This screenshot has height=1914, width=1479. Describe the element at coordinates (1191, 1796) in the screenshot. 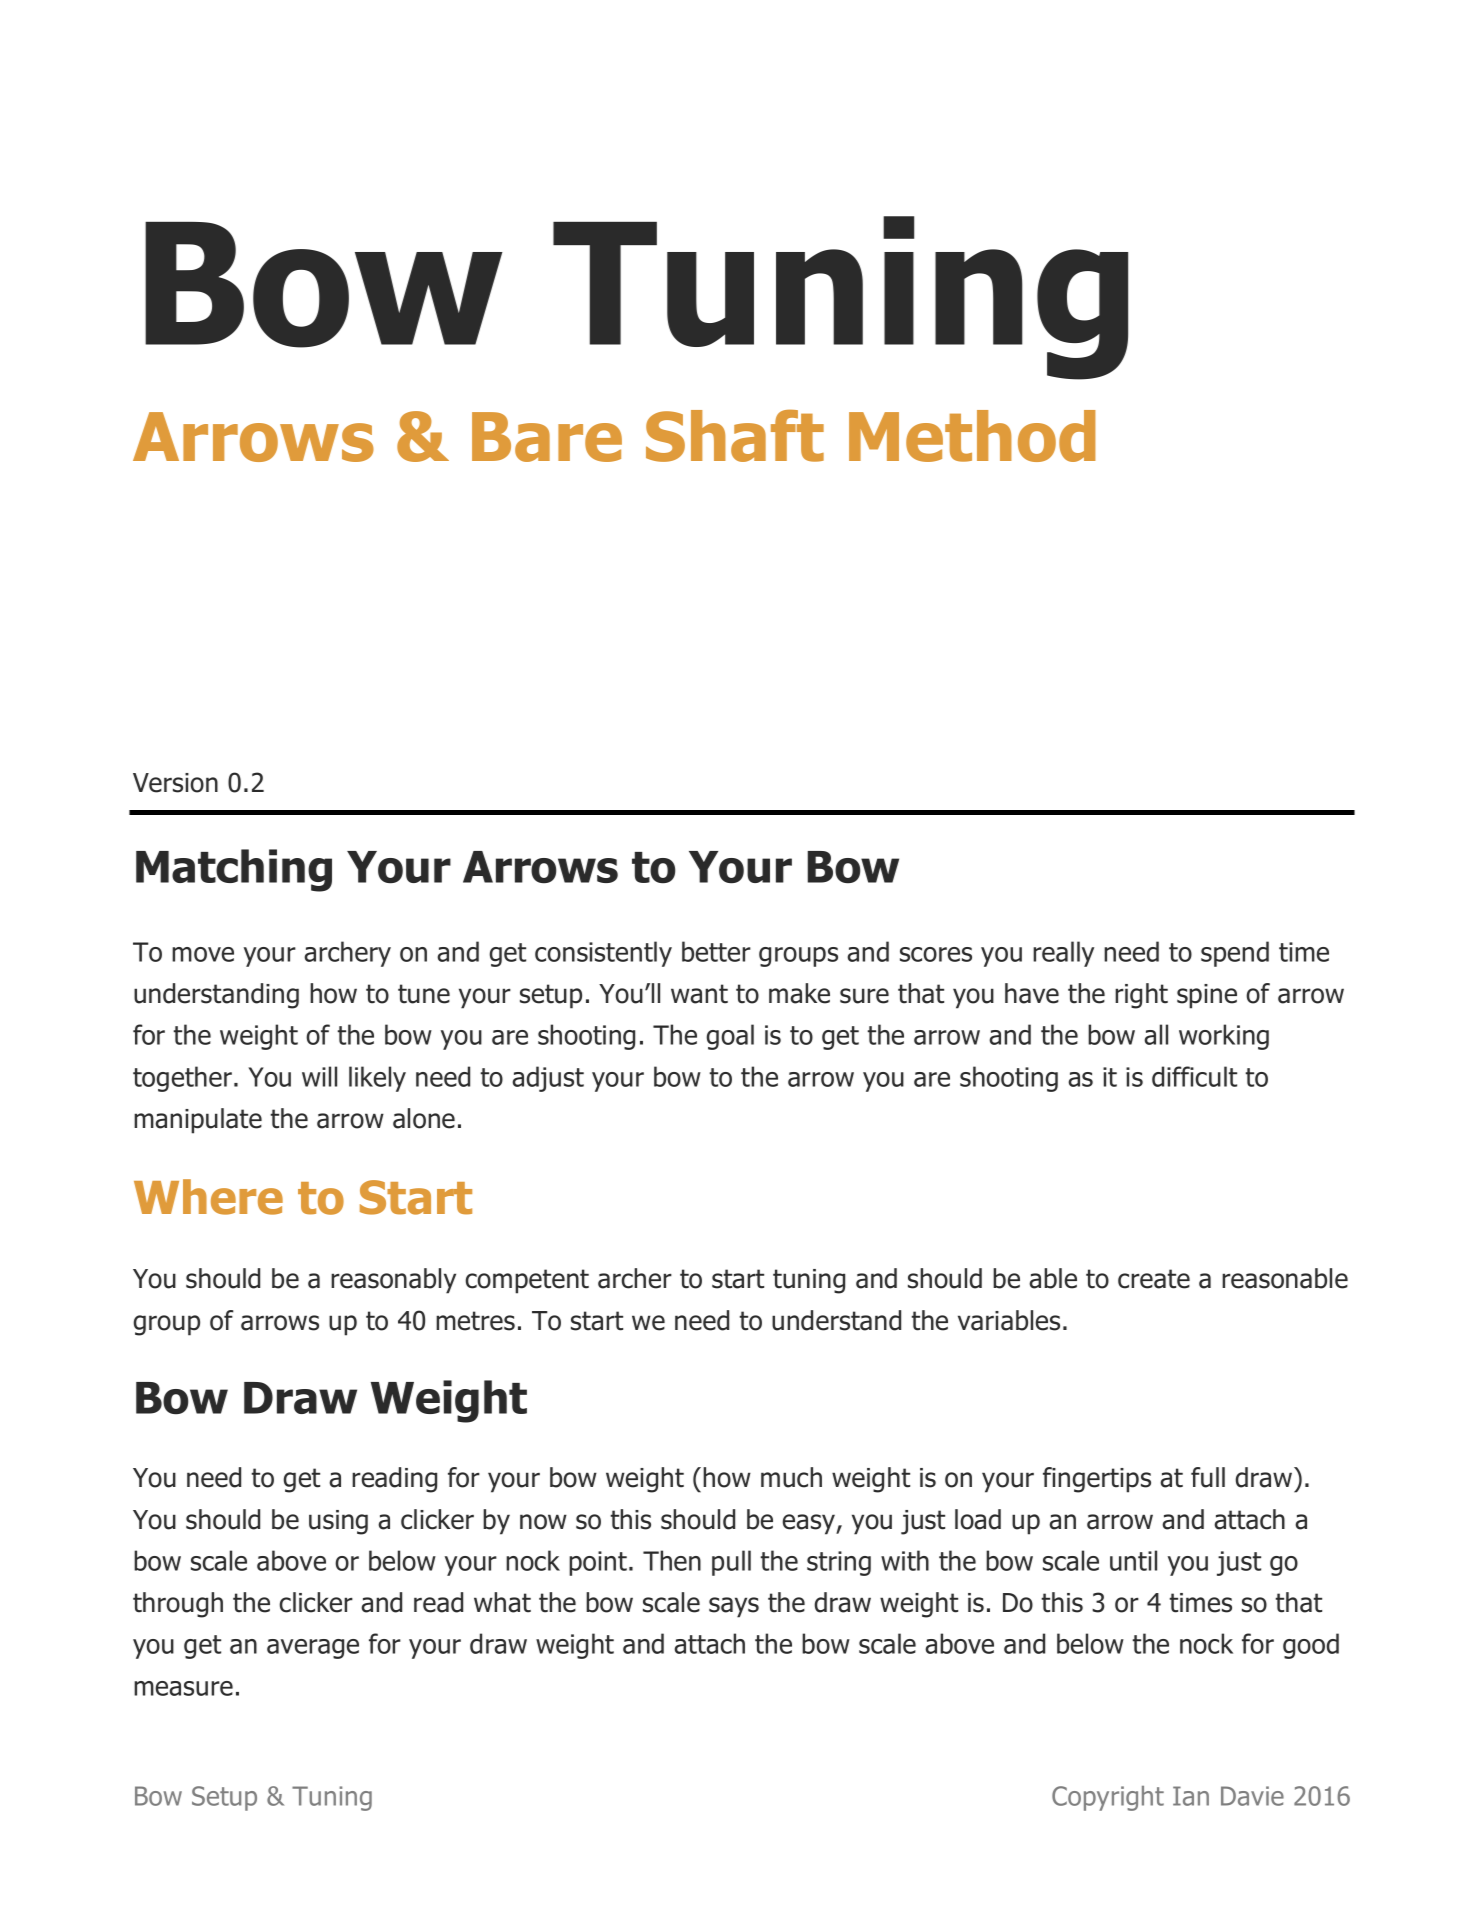

I see `Ian` at that location.
